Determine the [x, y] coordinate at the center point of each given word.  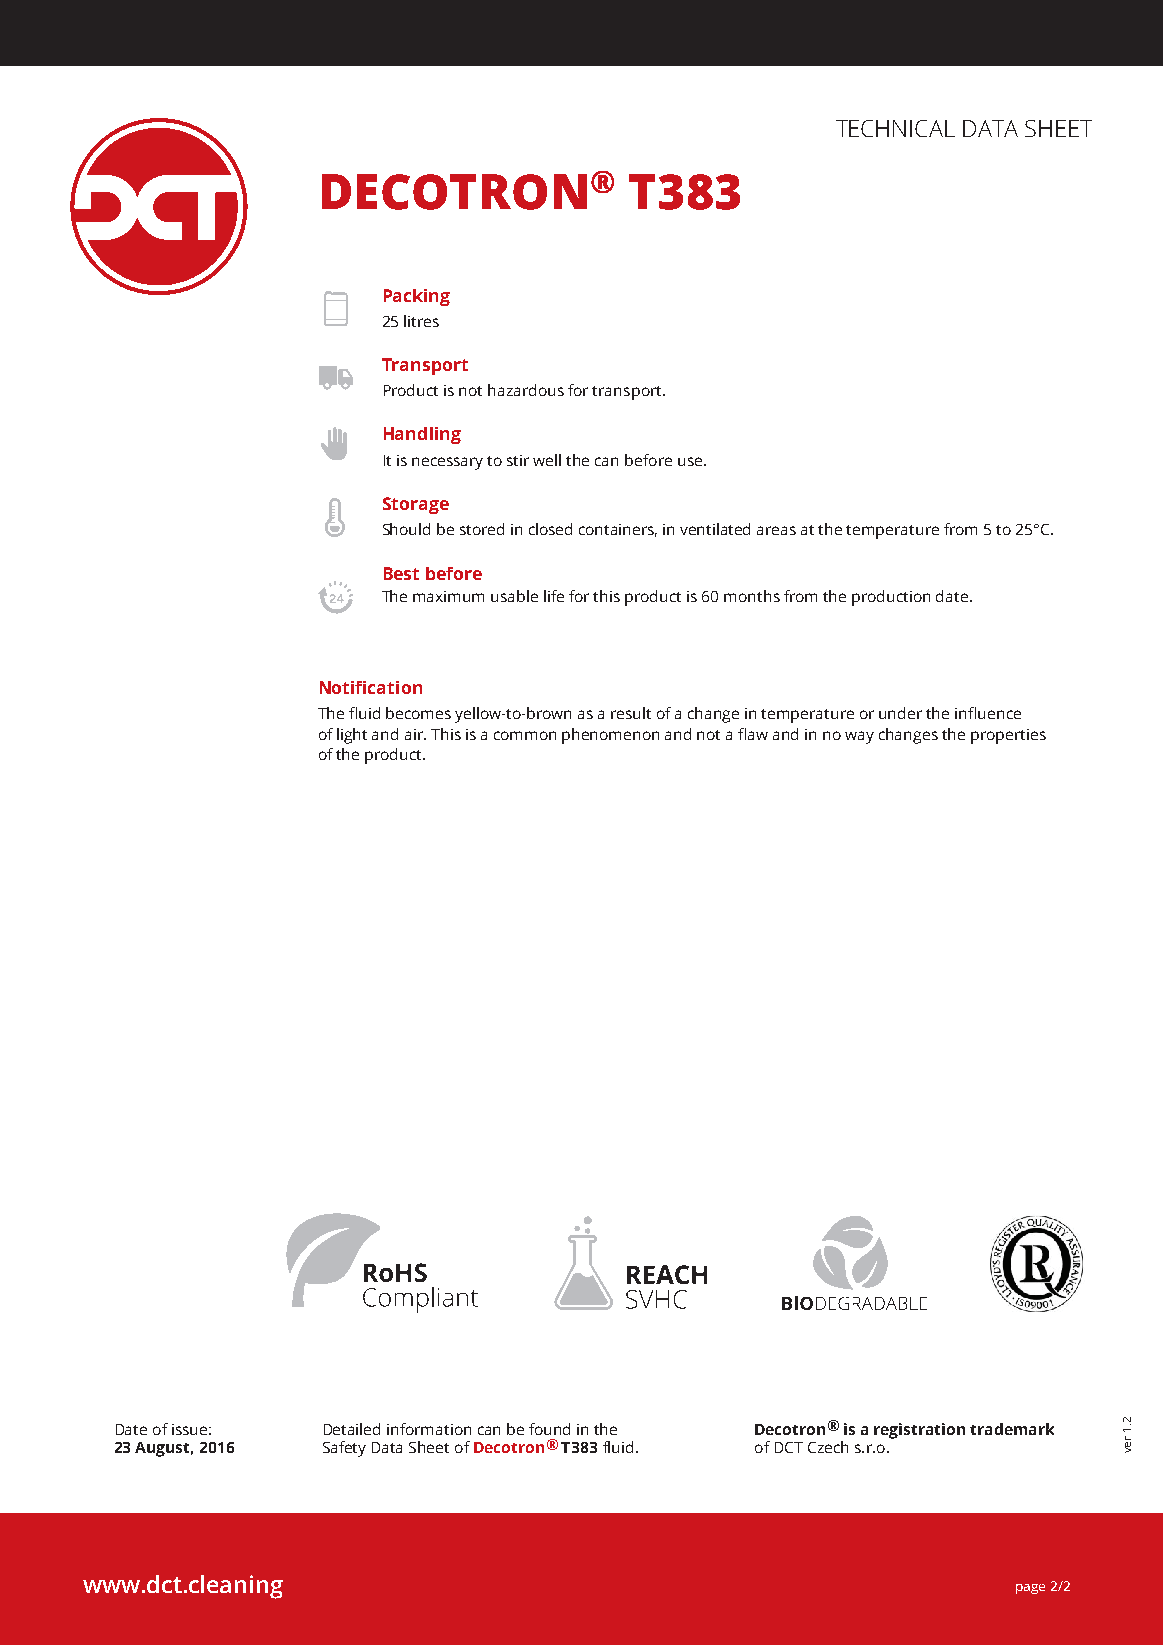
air [415, 734]
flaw [753, 734]
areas [776, 530]
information [429, 1429]
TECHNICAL [895, 128]
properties [1008, 736]
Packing [417, 297]
